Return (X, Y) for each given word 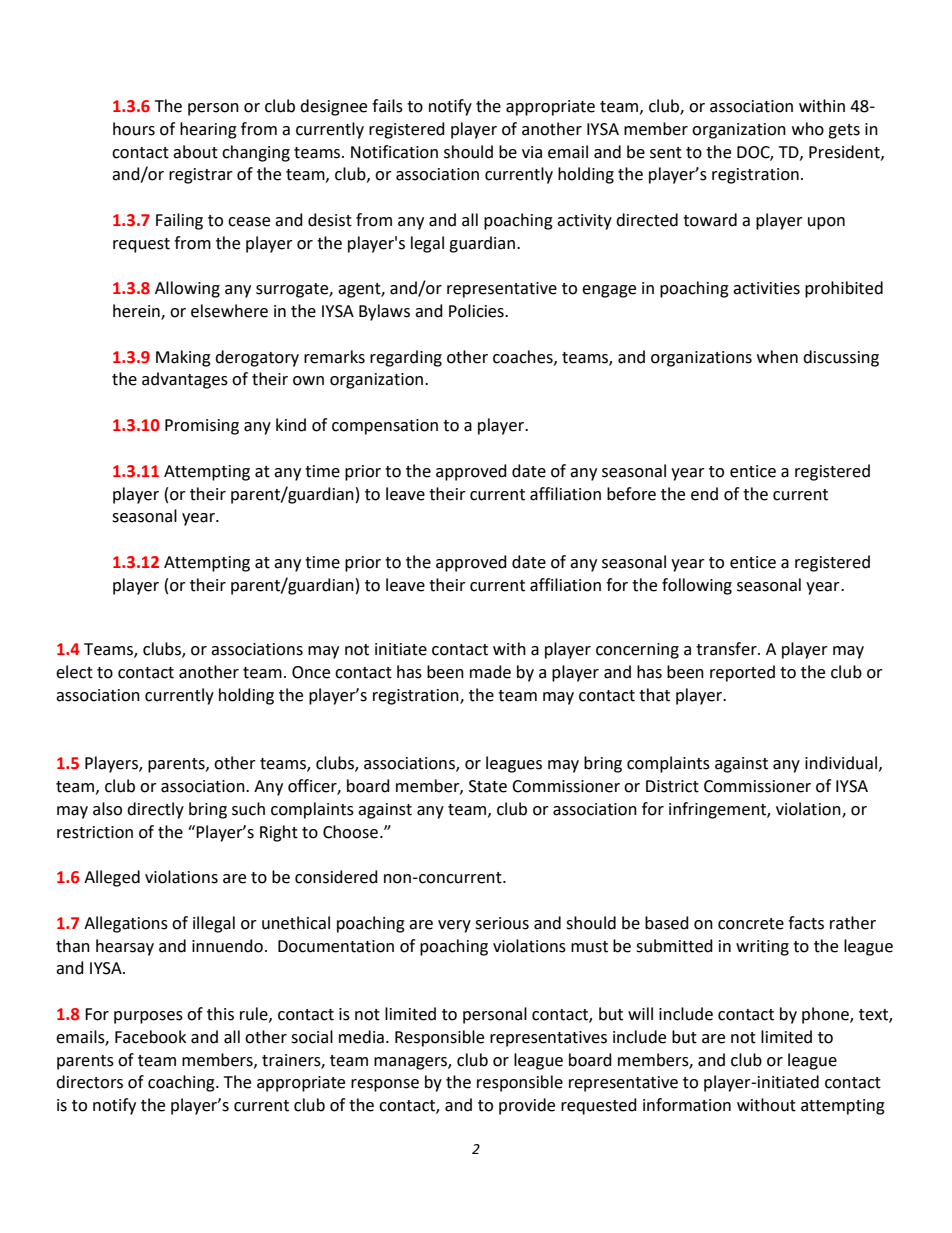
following (697, 586)
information (687, 1105)
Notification (394, 152)
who (808, 129)
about (195, 152)
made (490, 672)
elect (74, 672)
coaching (182, 1083)
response (385, 1085)
